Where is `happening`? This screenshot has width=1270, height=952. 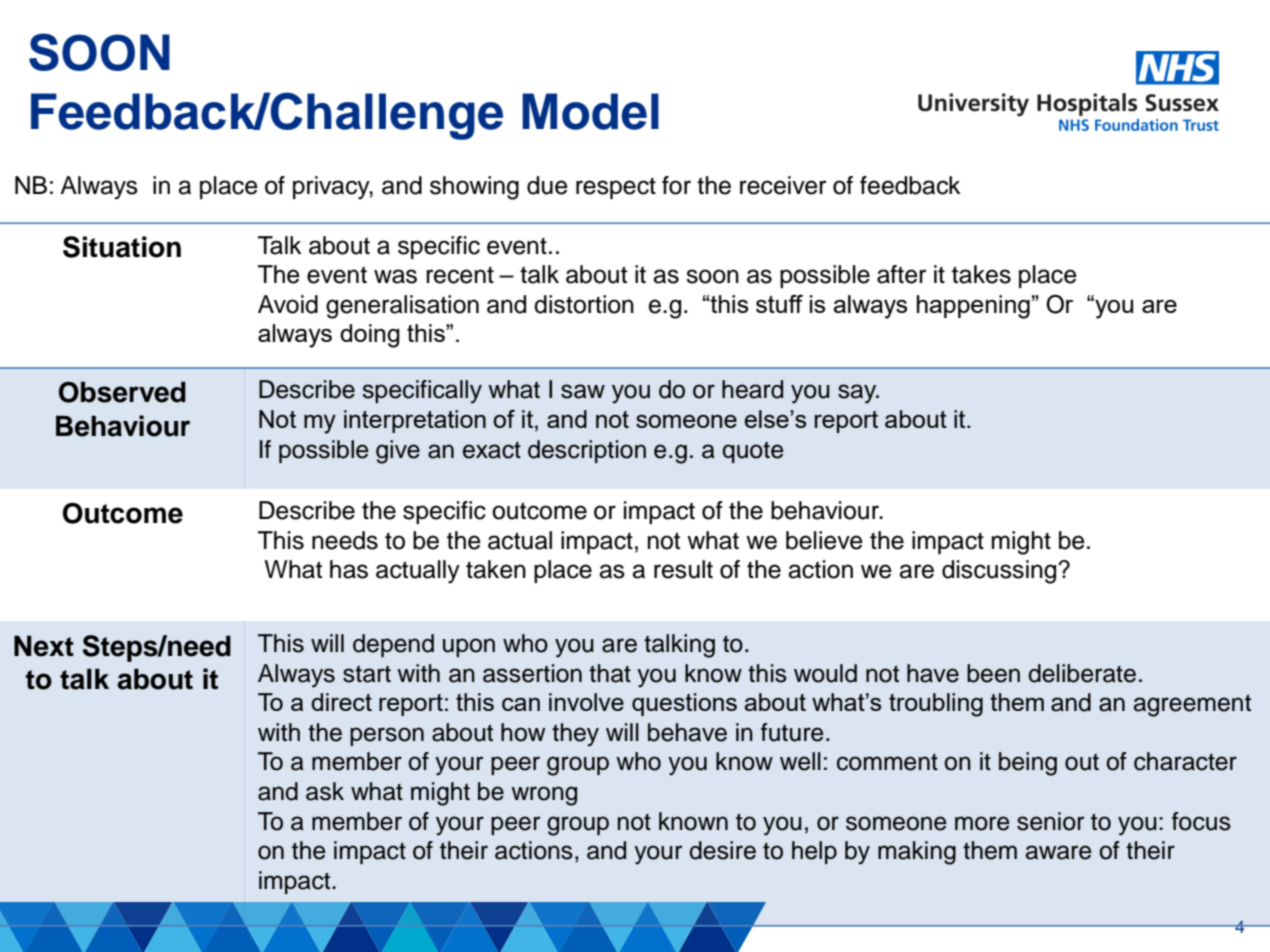 happening is located at coordinates (973, 307).
